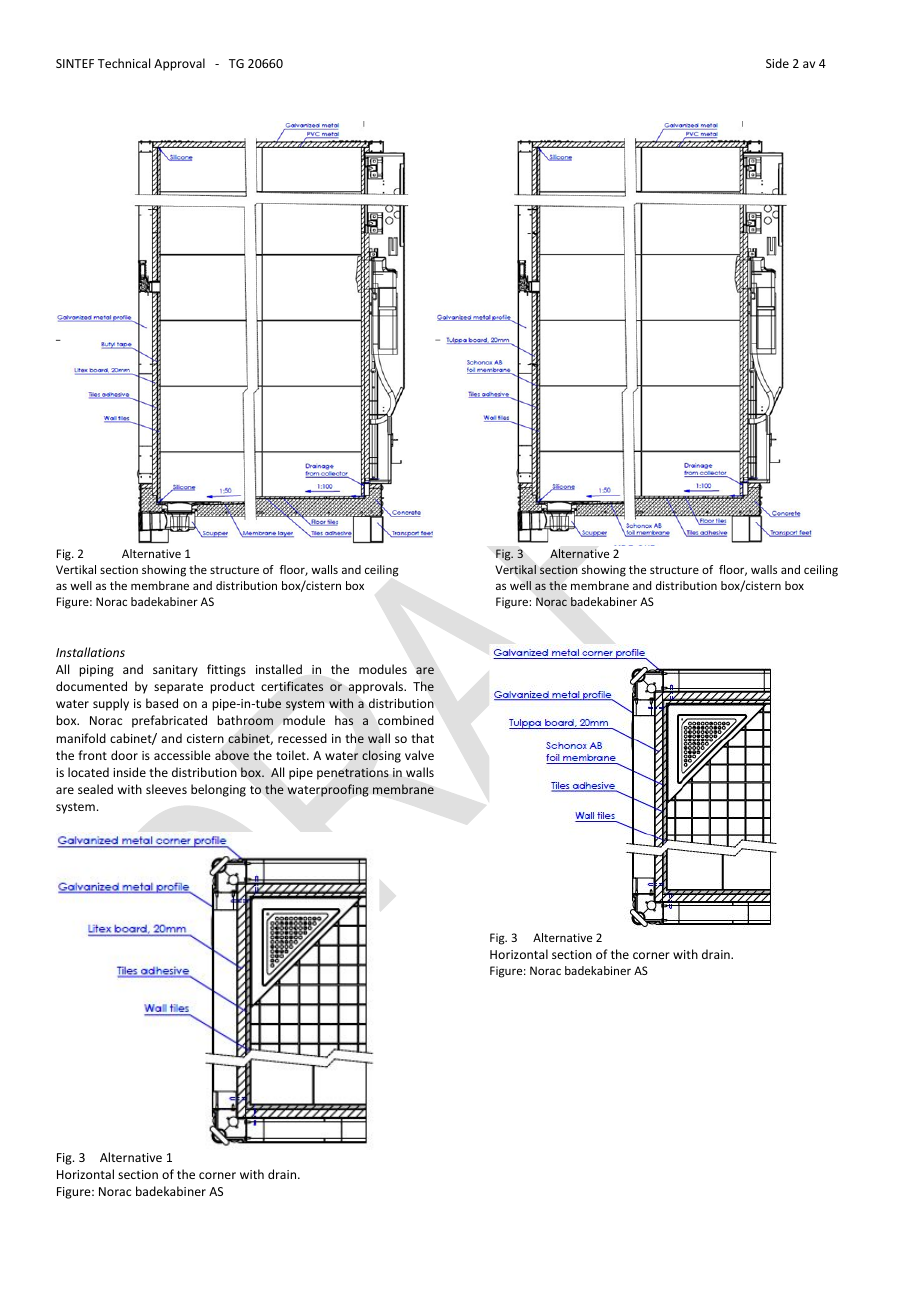 Image resolution: width=924 pixels, height=1308 pixels. Describe the element at coordinates (124, 63) in the document. I see `Technical` at that location.
